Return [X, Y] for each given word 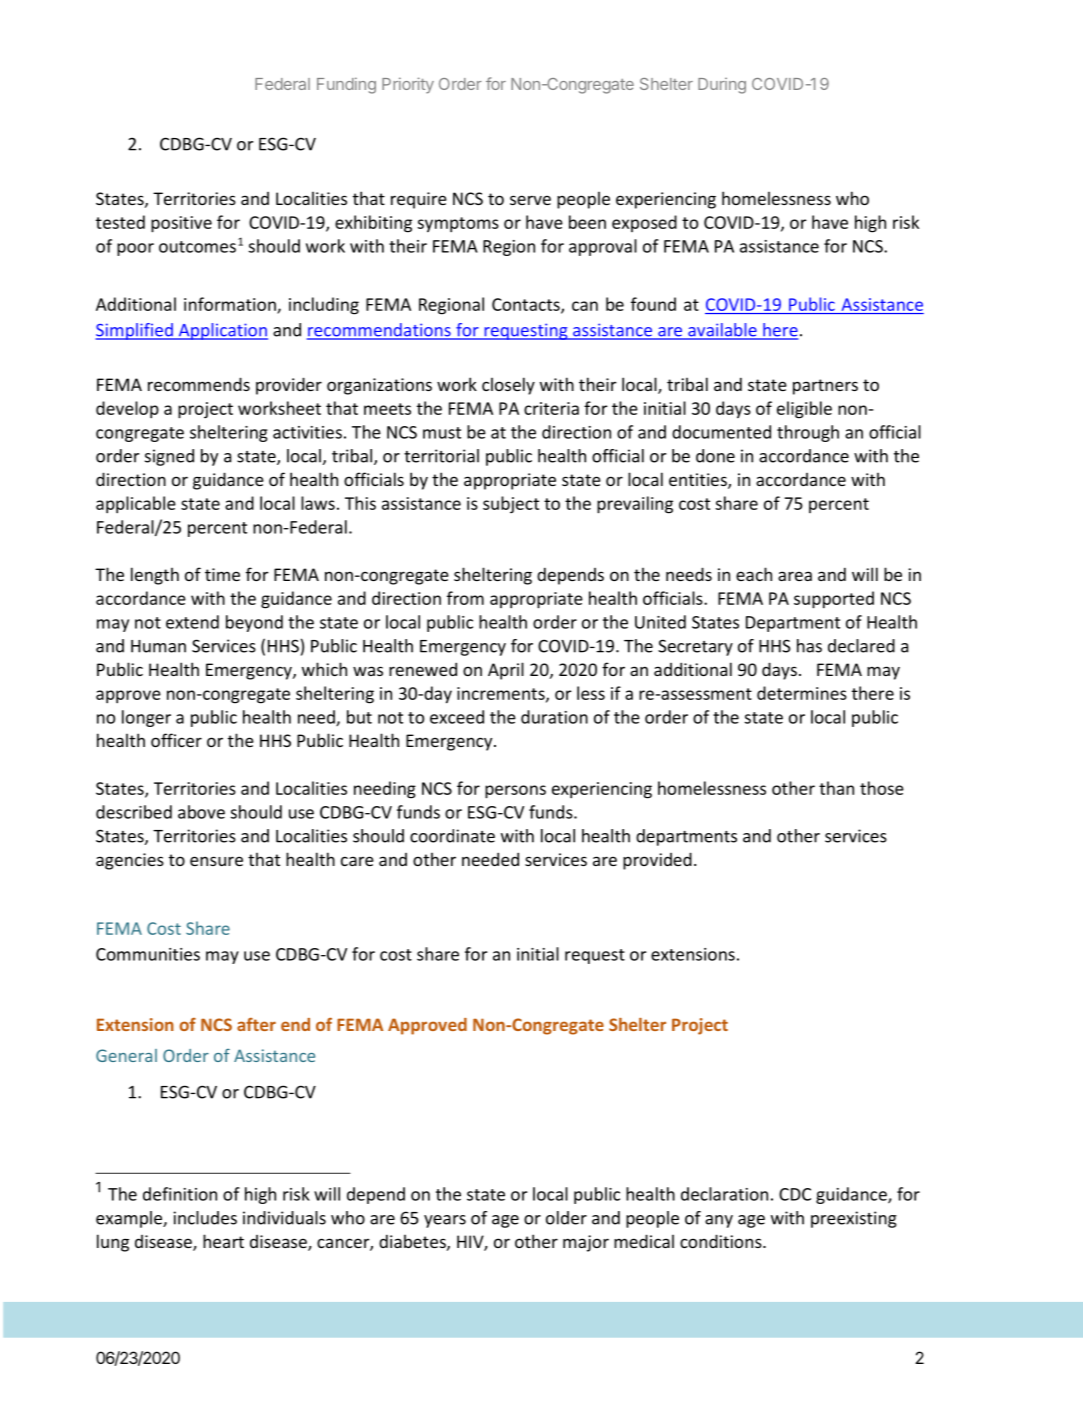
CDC [795, 1194]
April [506, 671]
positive [181, 224]
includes [205, 1218]
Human [158, 646]
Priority [408, 85]
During [722, 86]
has [809, 646]
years [445, 1221]
